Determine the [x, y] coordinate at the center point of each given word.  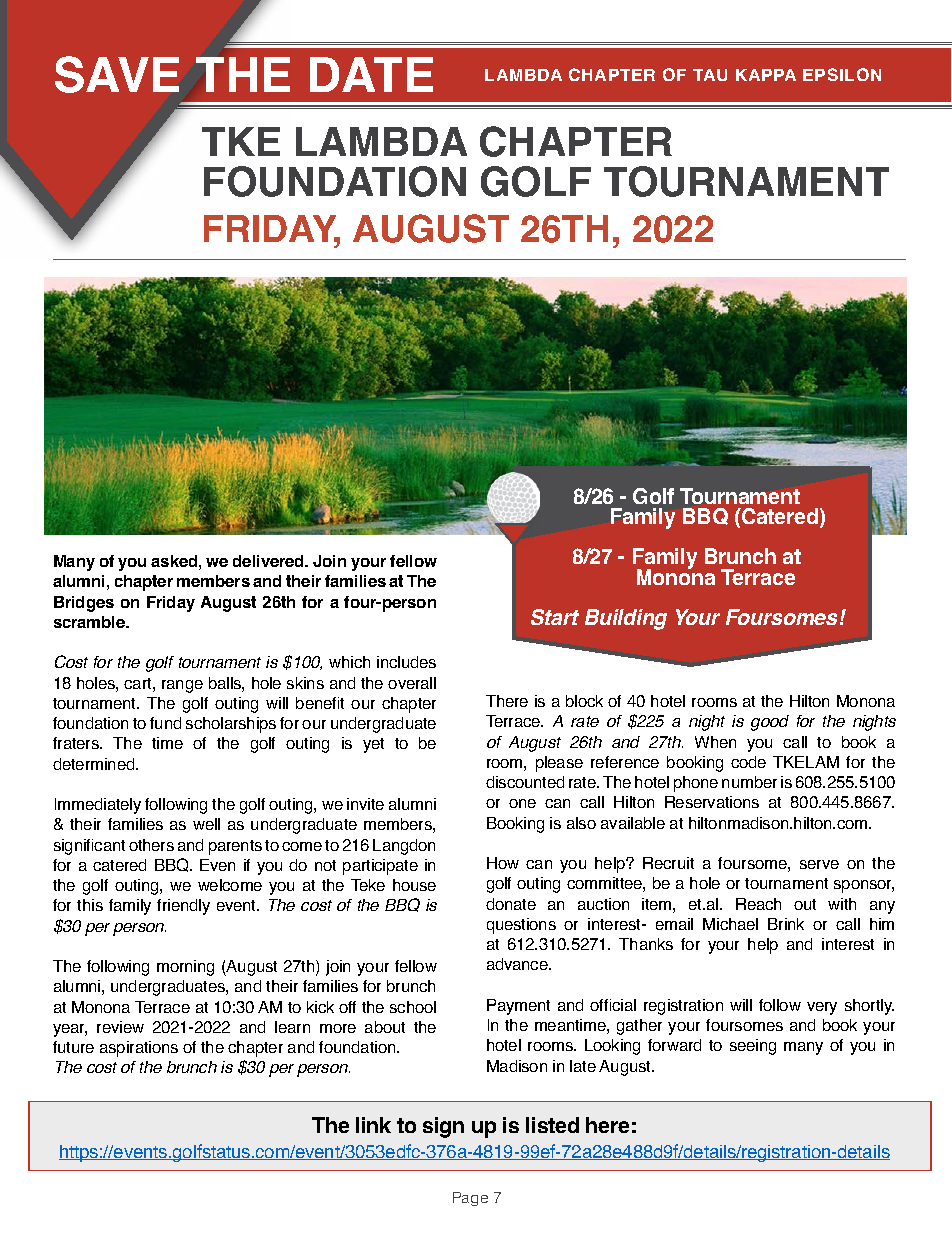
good [770, 723]
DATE [371, 74]
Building [626, 619]
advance [518, 964]
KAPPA [766, 75]
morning [185, 968]
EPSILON [842, 74]
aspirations [139, 1049]
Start [555, 617]
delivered [270, 561]
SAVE [117, 74]
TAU [710, 75]
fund [165, 723]
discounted [525, 782]
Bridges [84, 604]
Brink [786, 924]
